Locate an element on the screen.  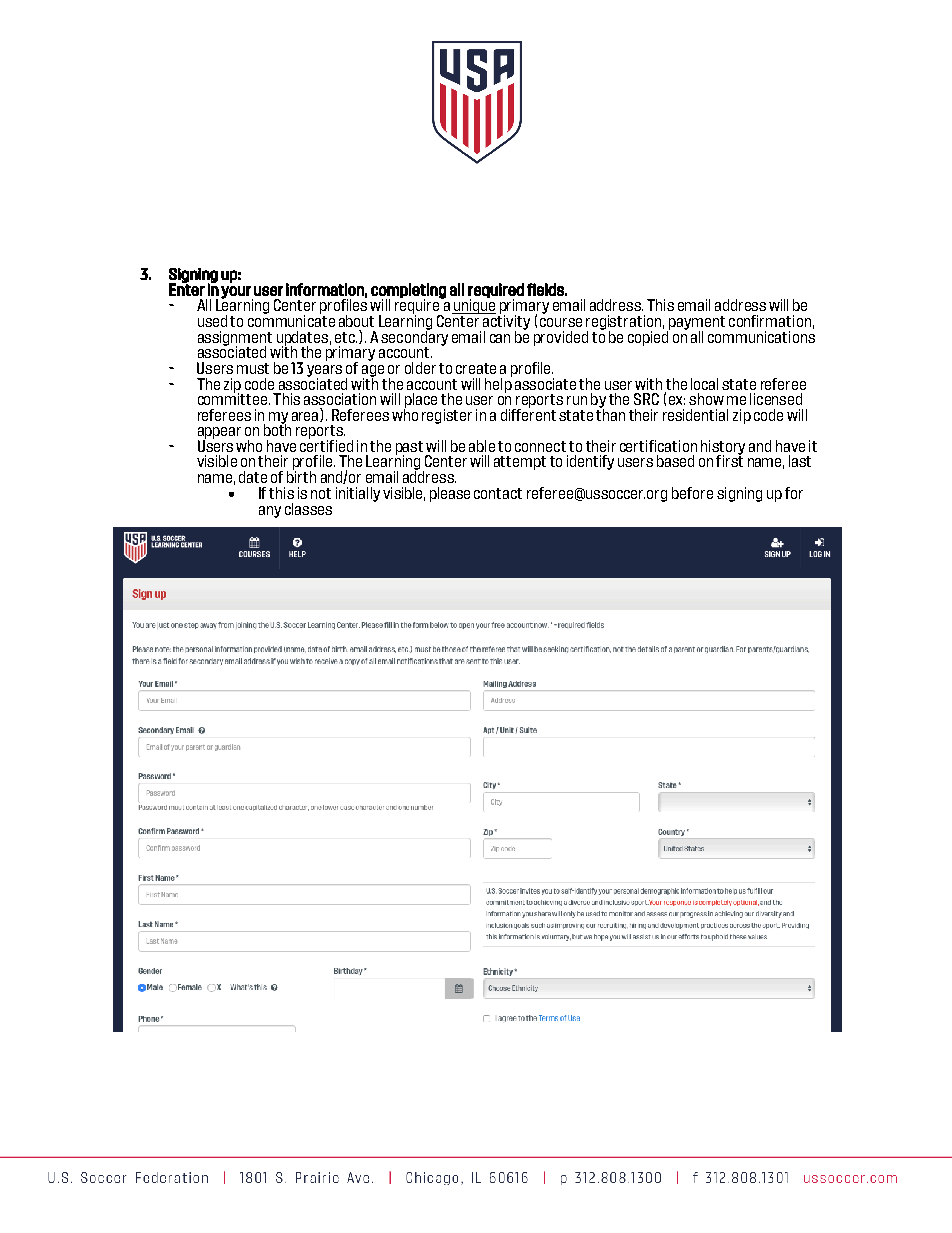
must is located at coordinates (253, 368).
